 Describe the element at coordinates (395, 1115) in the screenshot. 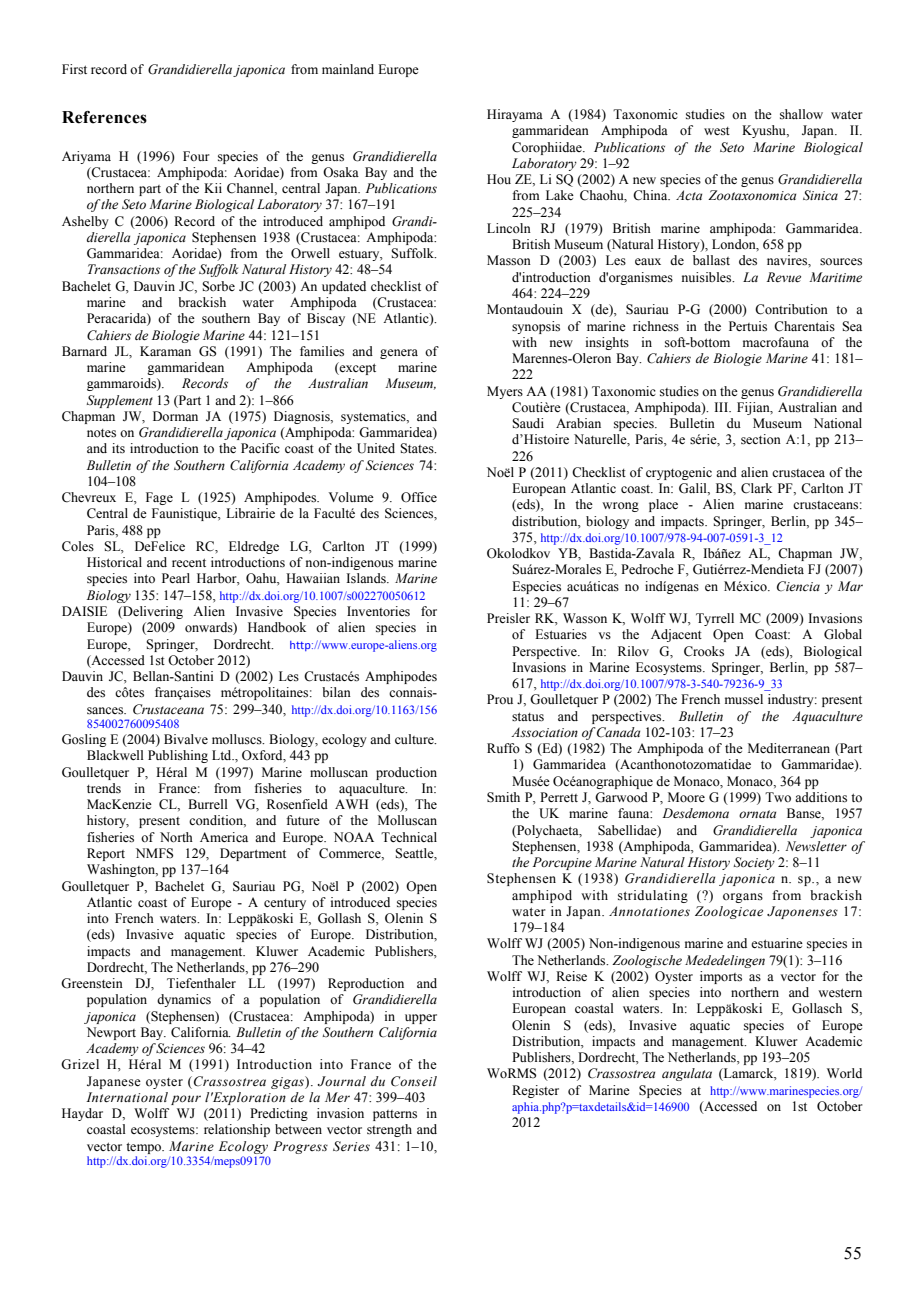

I see `patterns` at that location.
